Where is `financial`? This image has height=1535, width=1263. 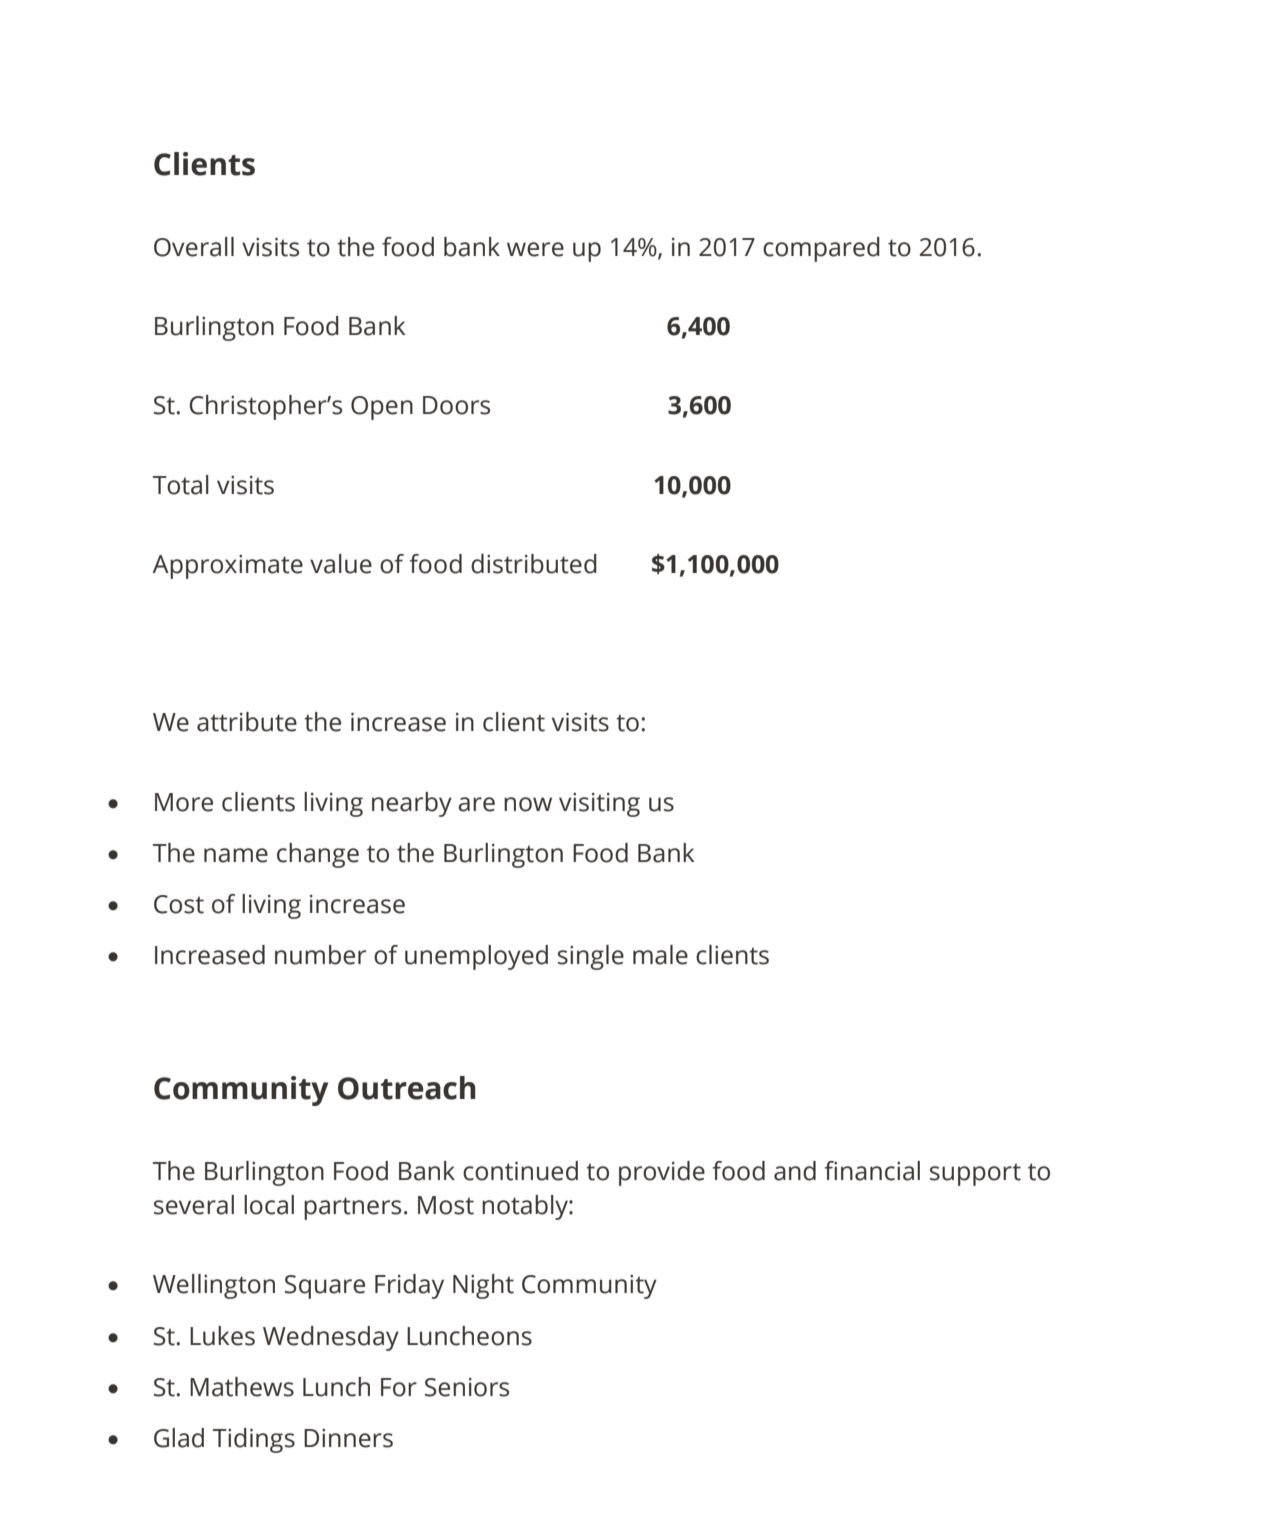
financial is located at coordinates (872, 1171).
